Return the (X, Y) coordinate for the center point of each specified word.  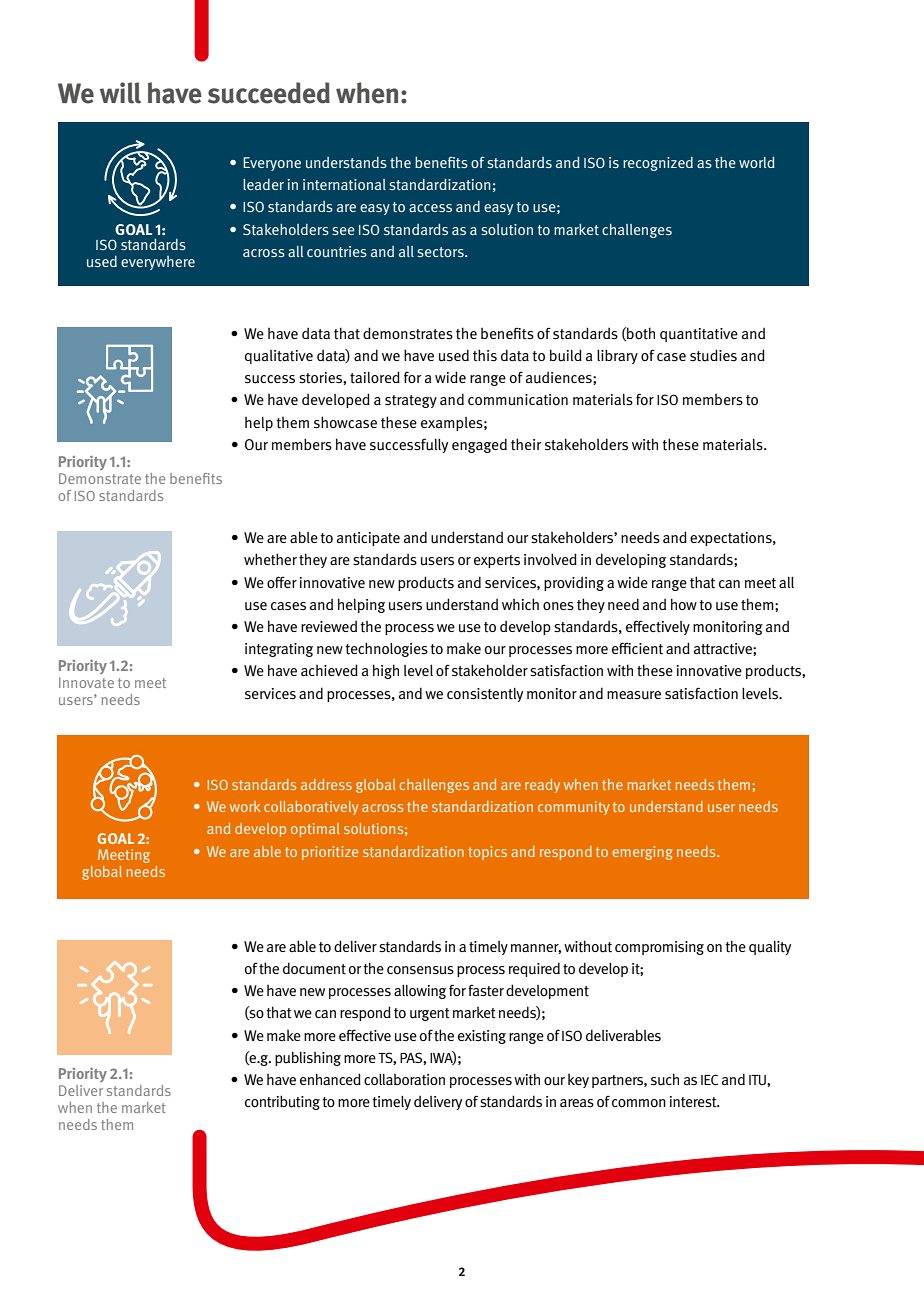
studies (713, 355)
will (120, 93)
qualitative (279, 357)
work (245, 806)
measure (634, 695)
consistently (485, 695)
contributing (282, 1102)
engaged (479, 445)
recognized (658, 164)
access (430, 208)
